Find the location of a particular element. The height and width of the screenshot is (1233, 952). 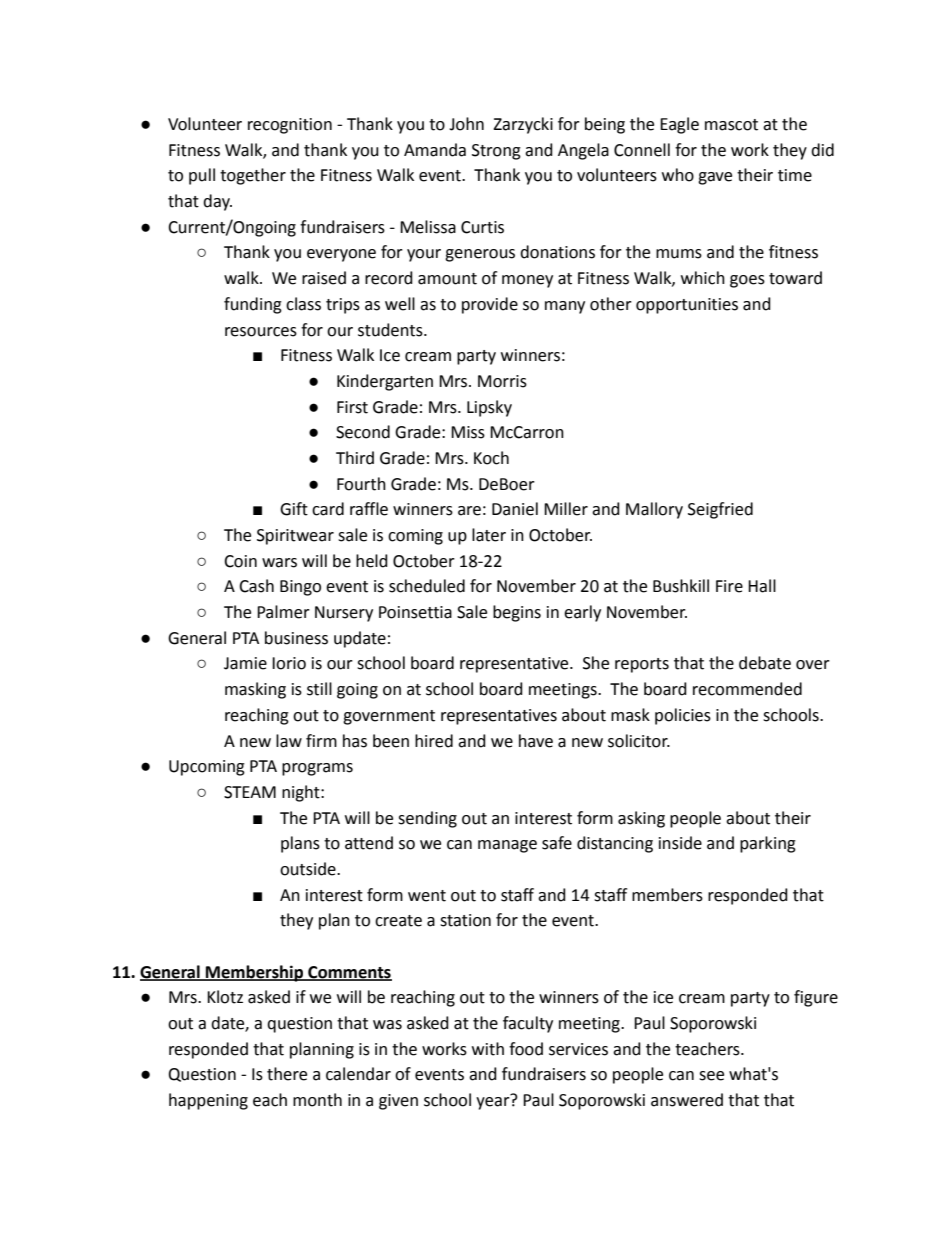

mascot is located at coordinates (731, 125).
